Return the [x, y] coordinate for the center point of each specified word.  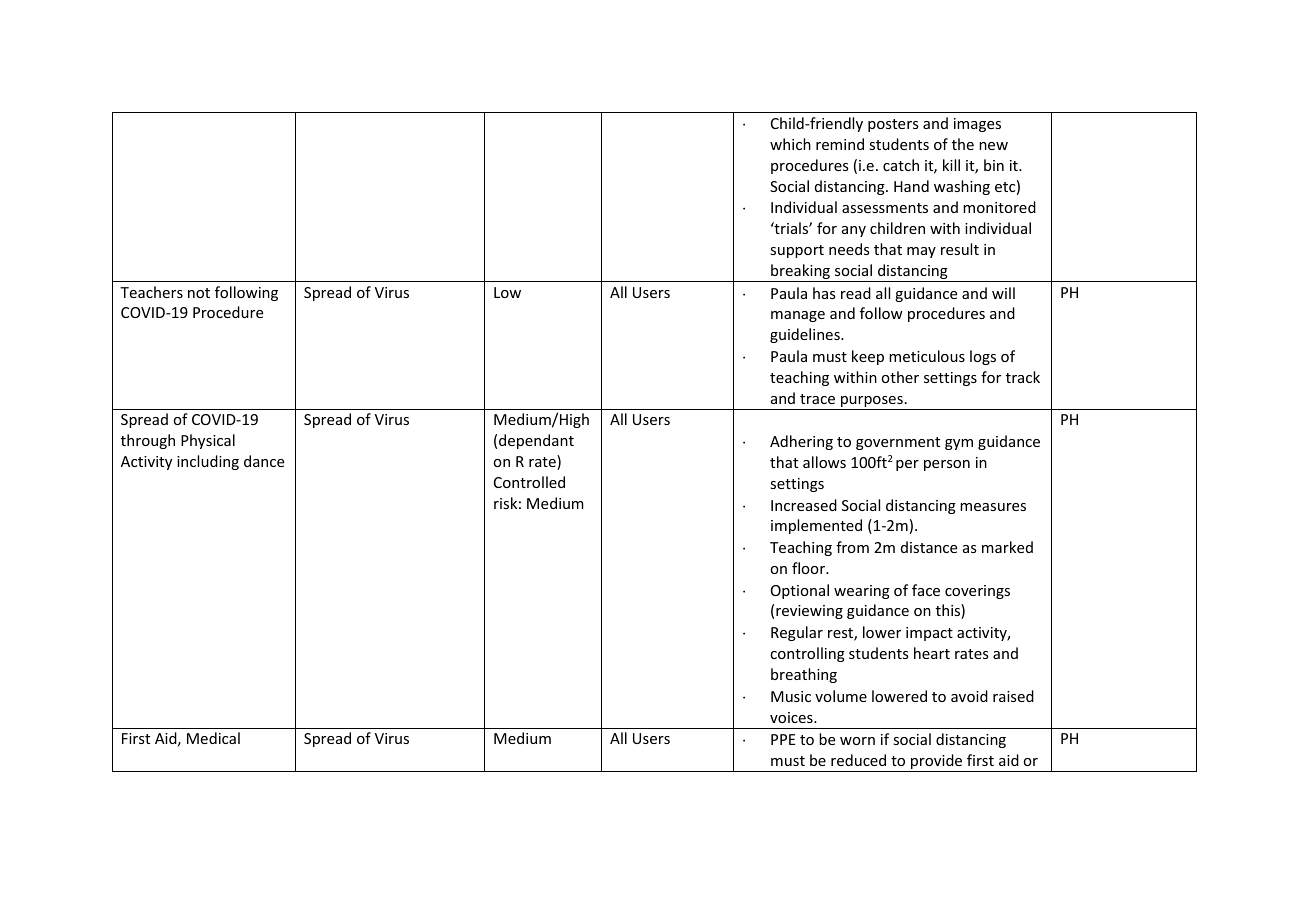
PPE [783, 739]
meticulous [927, 356]
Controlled [529, 482]
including [208, 462]
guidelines [806, 335]
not [199, 293]
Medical [213, 738]
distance [929, 547]
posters [893, 125]
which [790, 144]
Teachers [151, 292]
